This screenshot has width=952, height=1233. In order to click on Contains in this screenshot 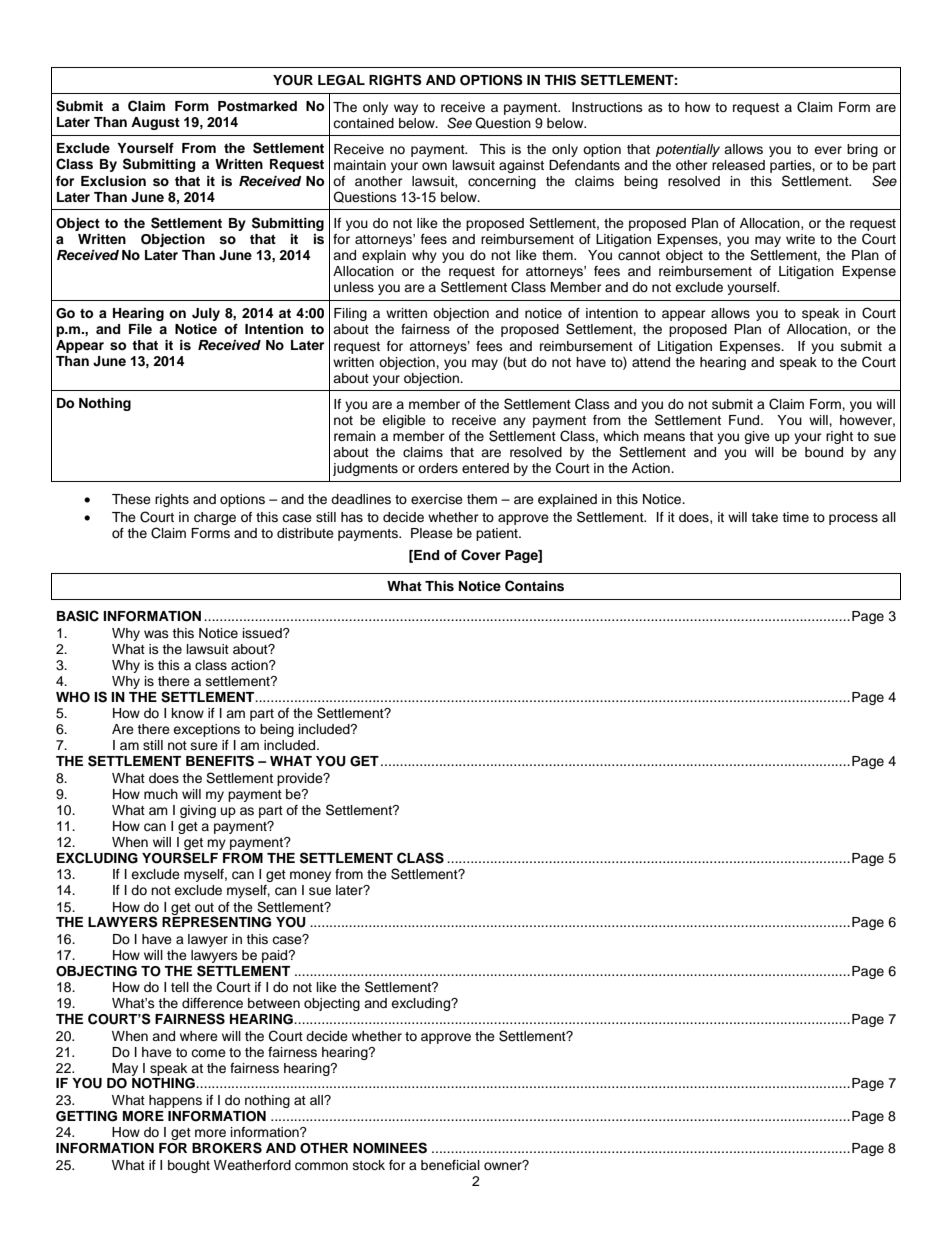, I will do `click(534, 586)`.
